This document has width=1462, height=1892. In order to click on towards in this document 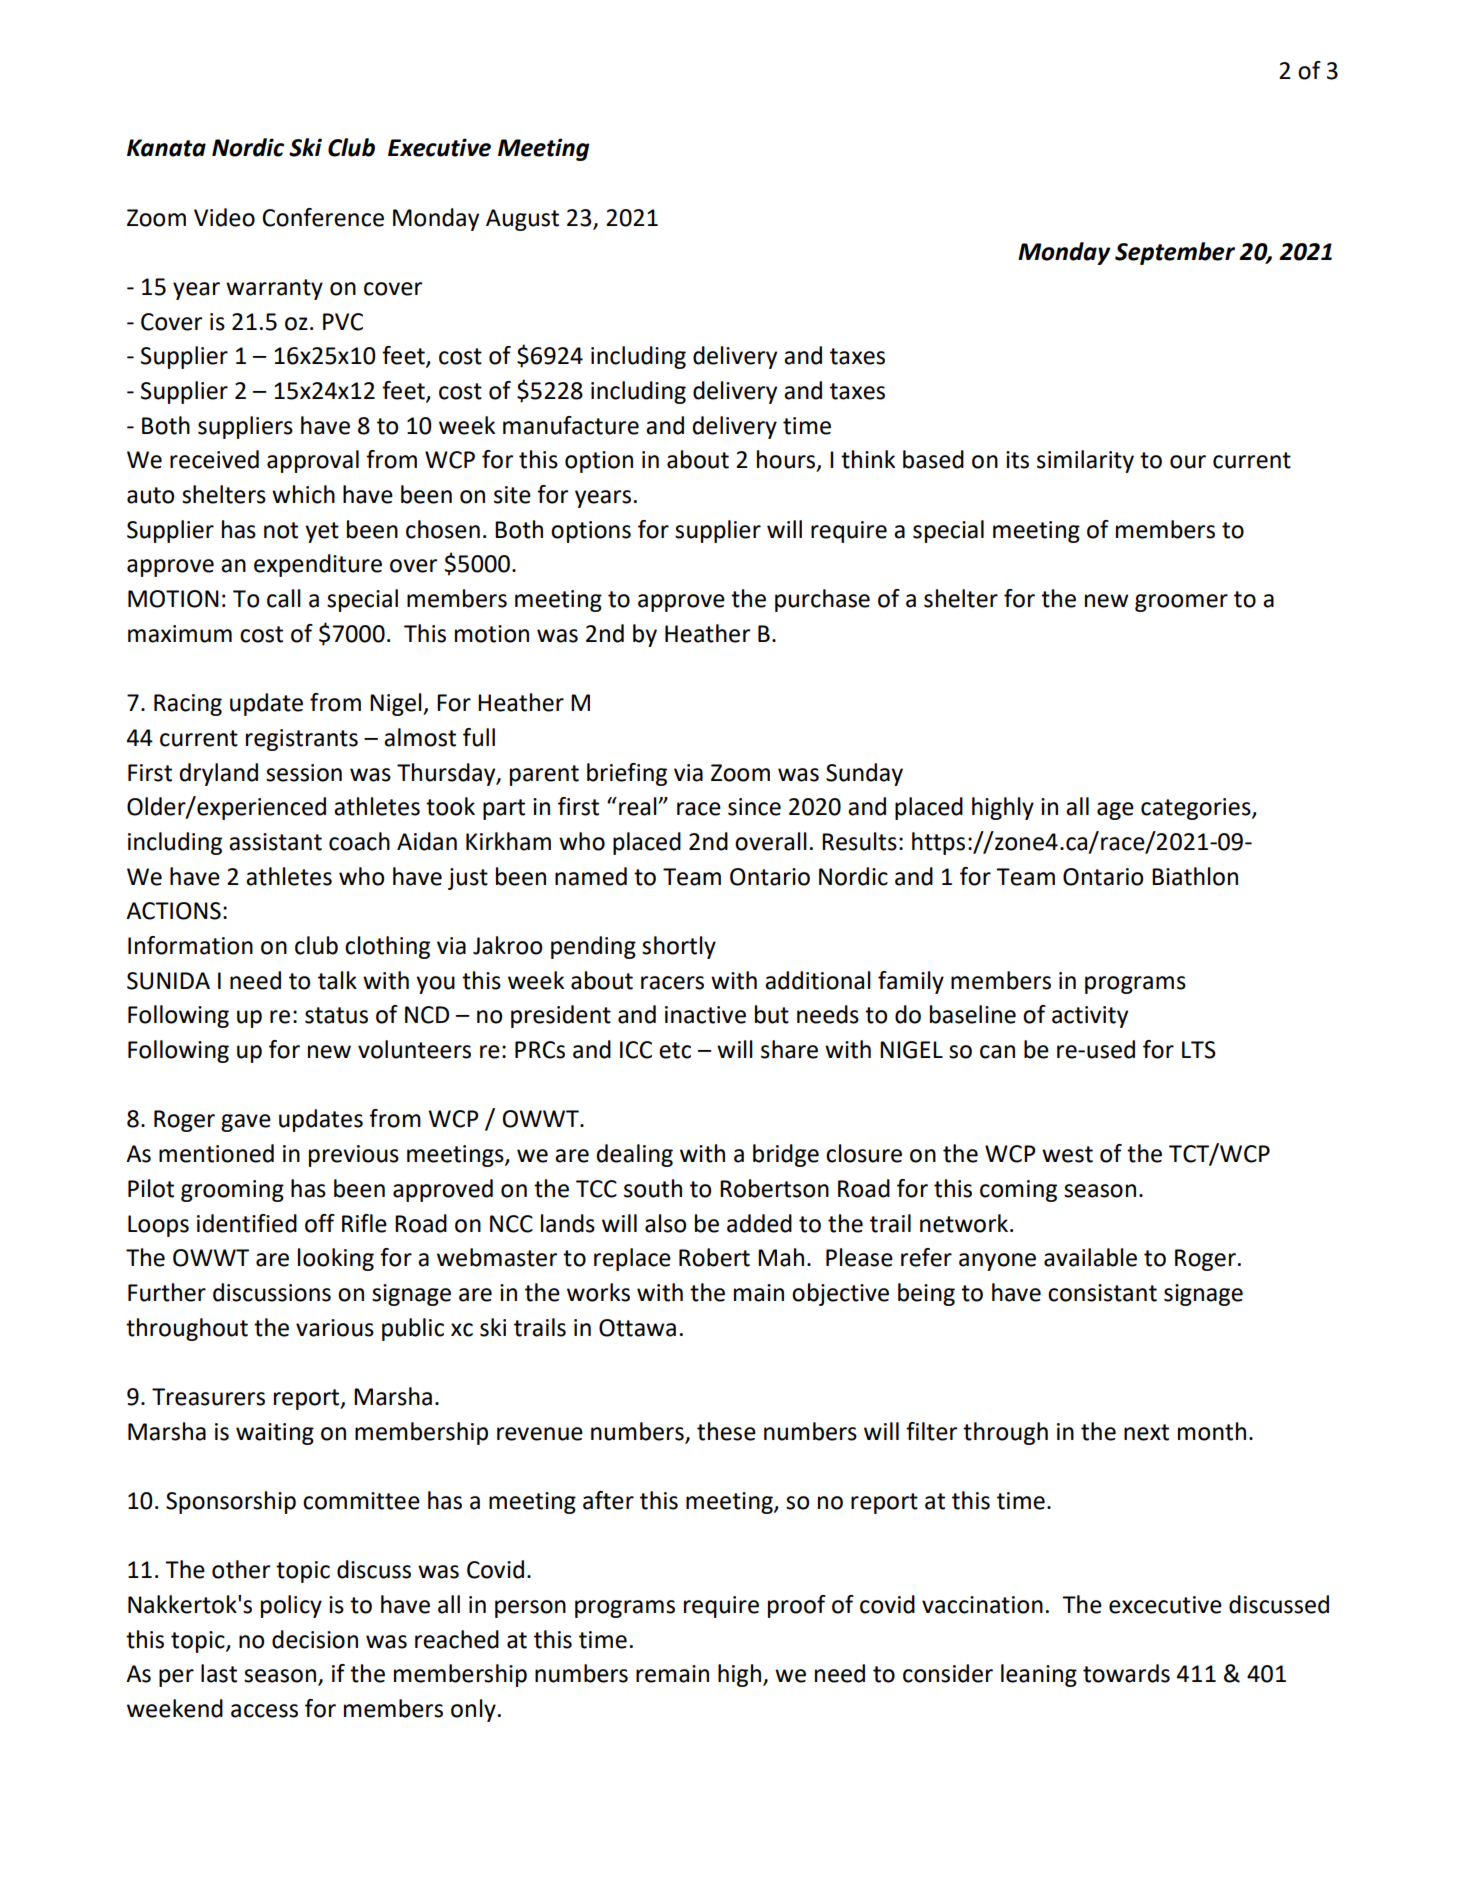, I will do `click(1126, 1673)`.
